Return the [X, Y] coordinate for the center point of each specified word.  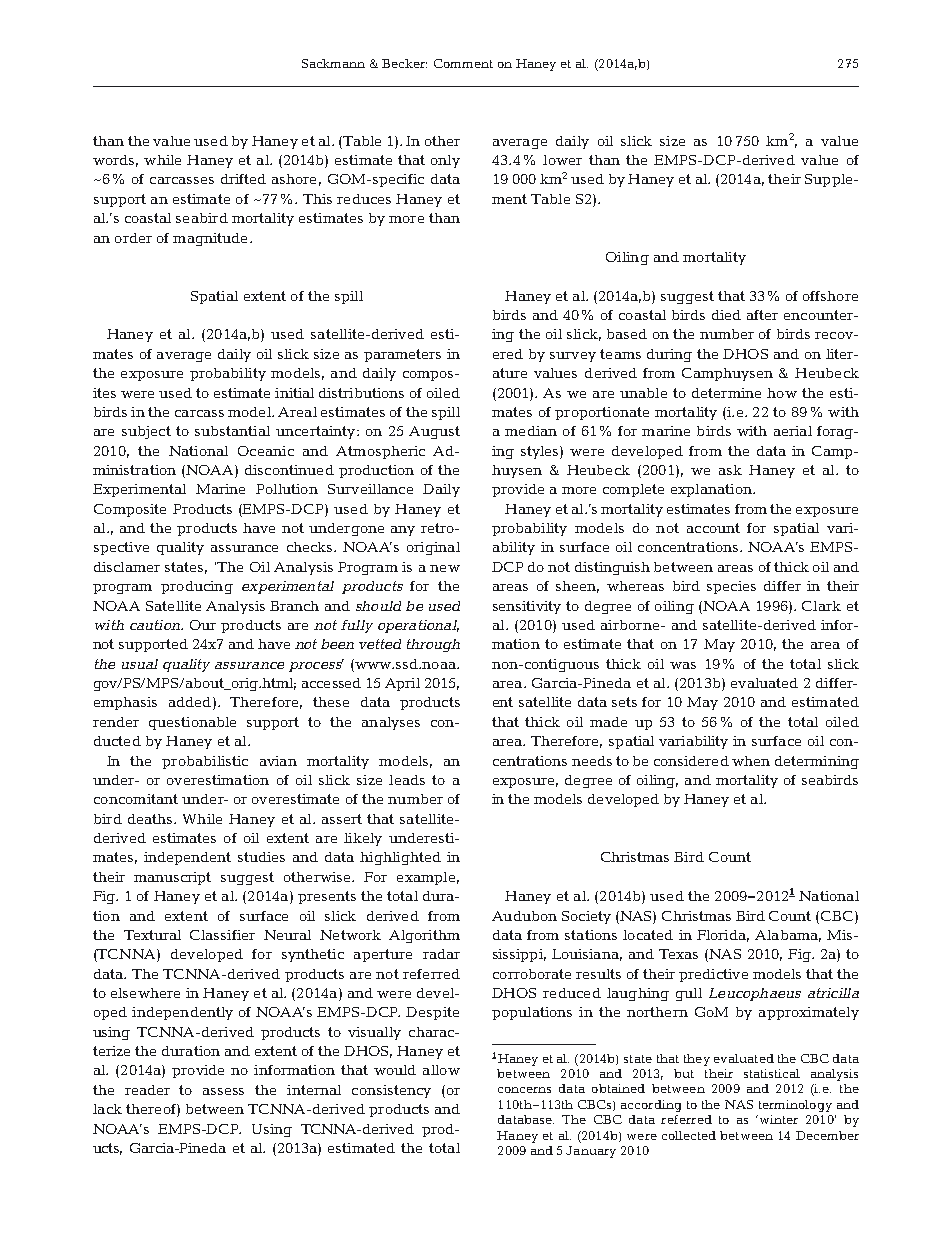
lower [562, 160]
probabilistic [205, 762]
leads [407, 780]
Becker [404, 63]
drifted [243, 179]
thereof [152, 1110]
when [751, 761]
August [434, 432]
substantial [232, 431]
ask [730, 470]
